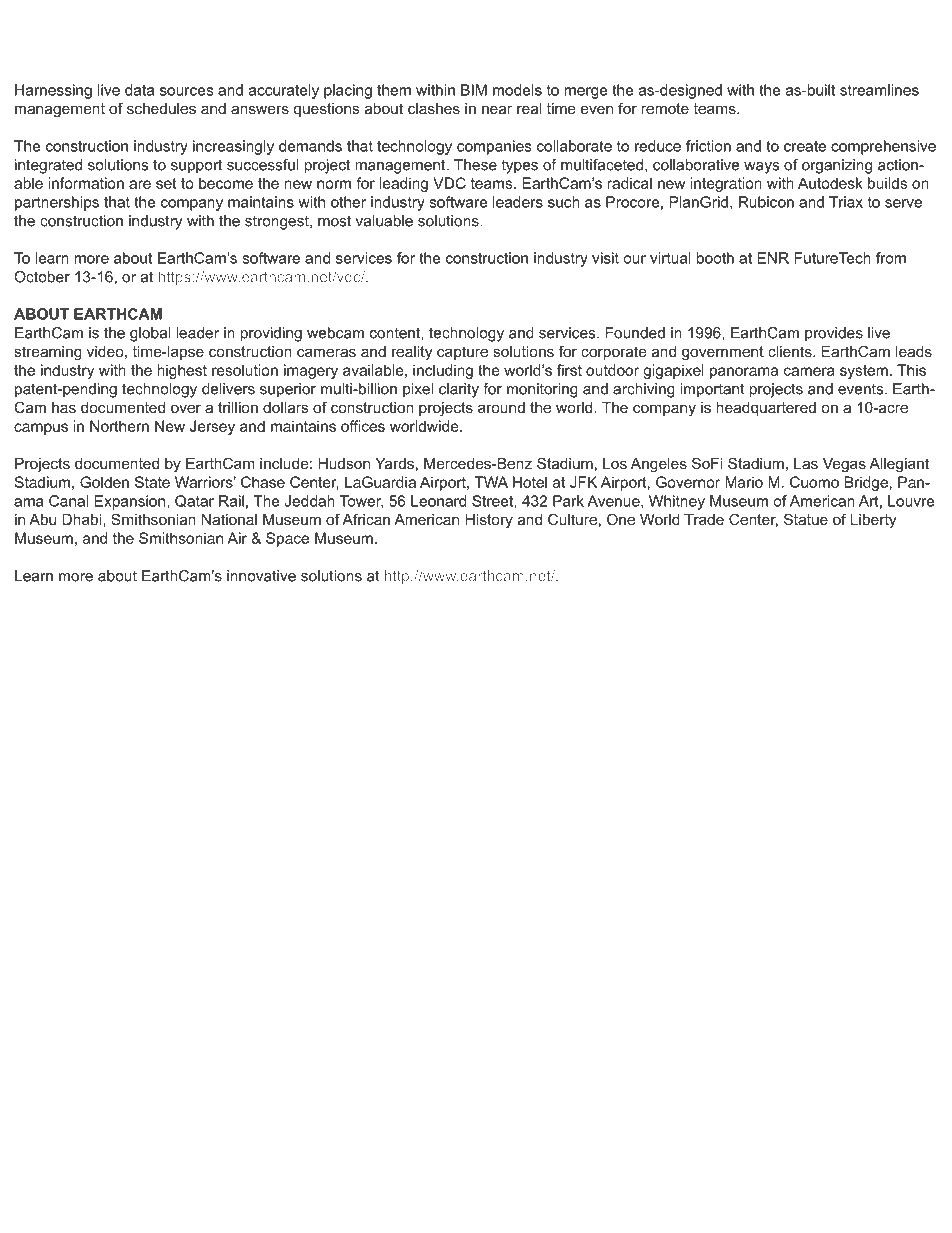 The image size is (952, 1233). Describe the element at coordinates (161, 108) in the screenshot. I see `schedules` at that location.
